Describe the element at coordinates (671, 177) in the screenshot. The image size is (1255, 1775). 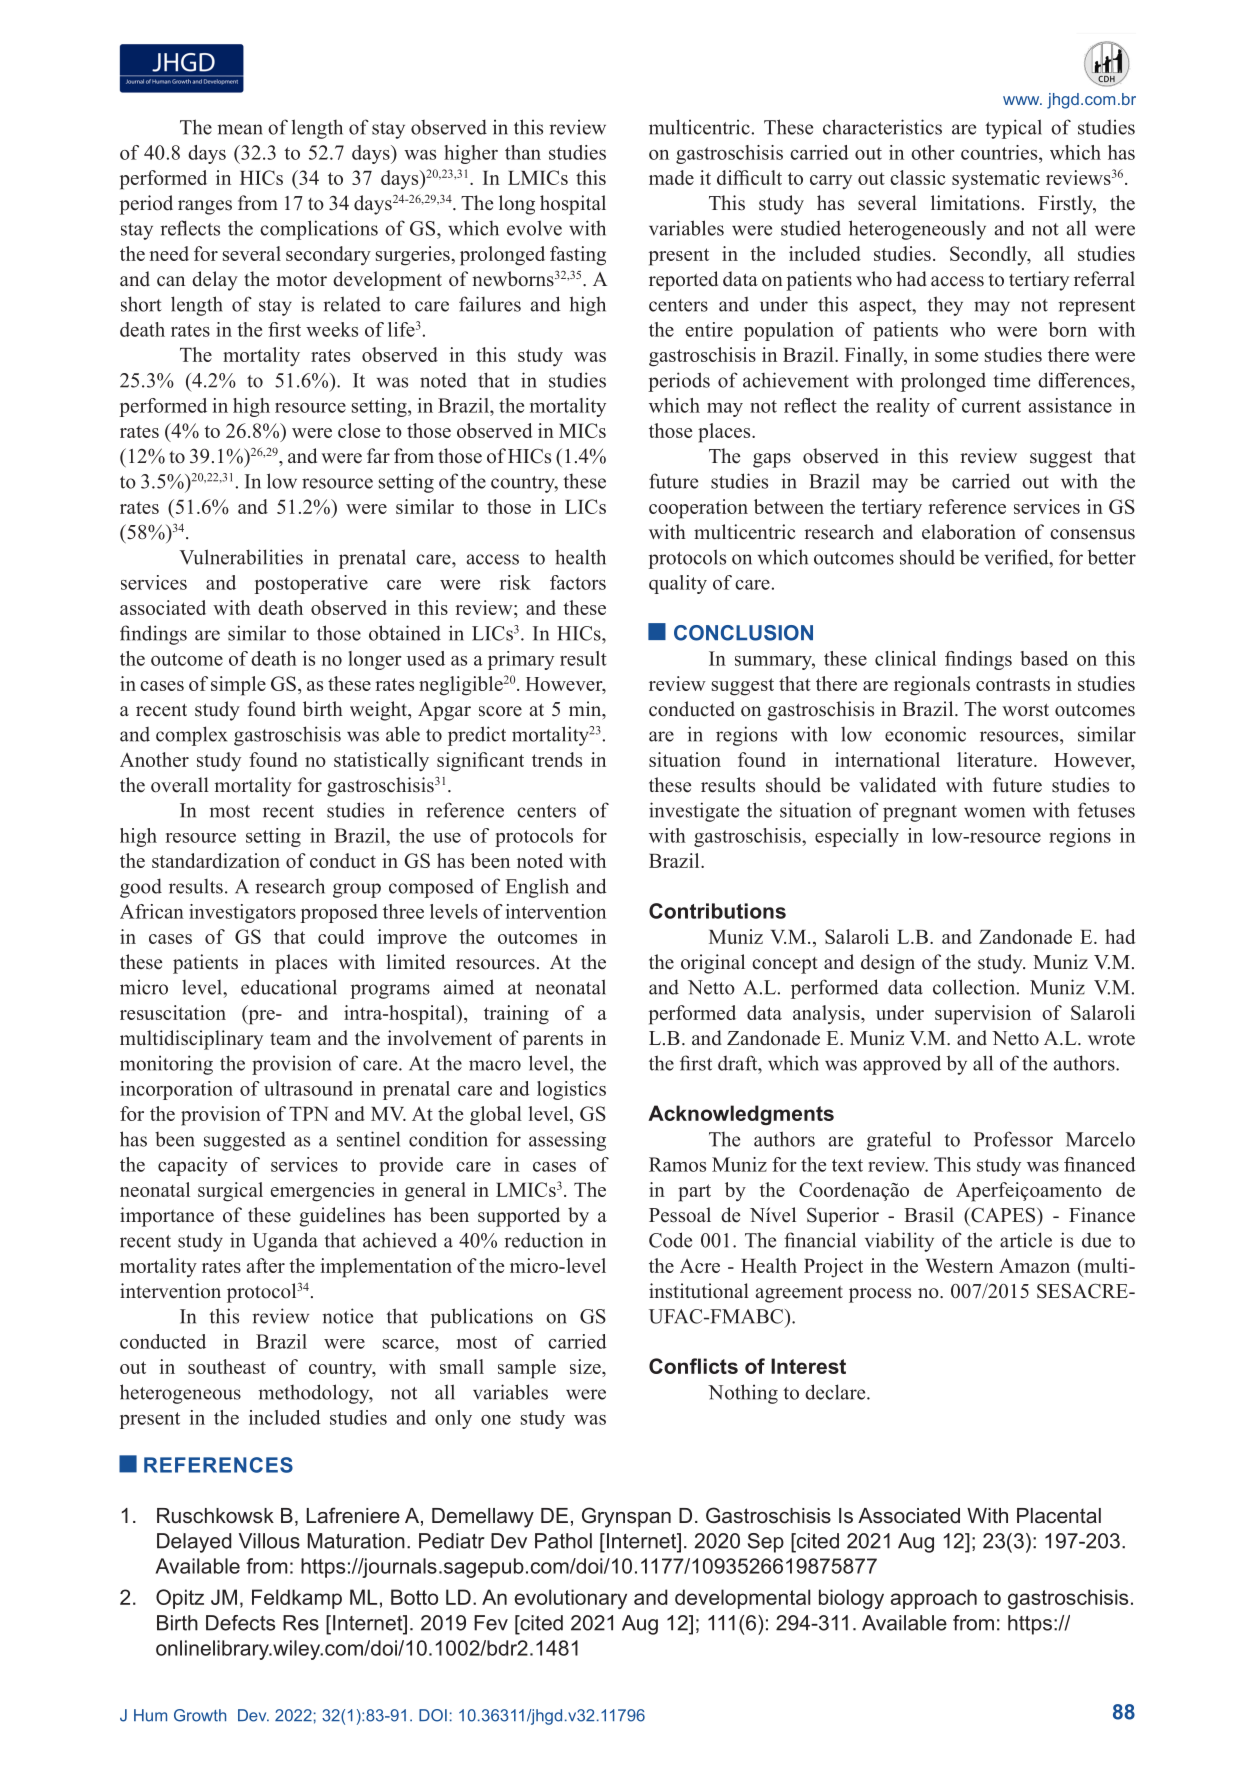
I see `made` at that location.
